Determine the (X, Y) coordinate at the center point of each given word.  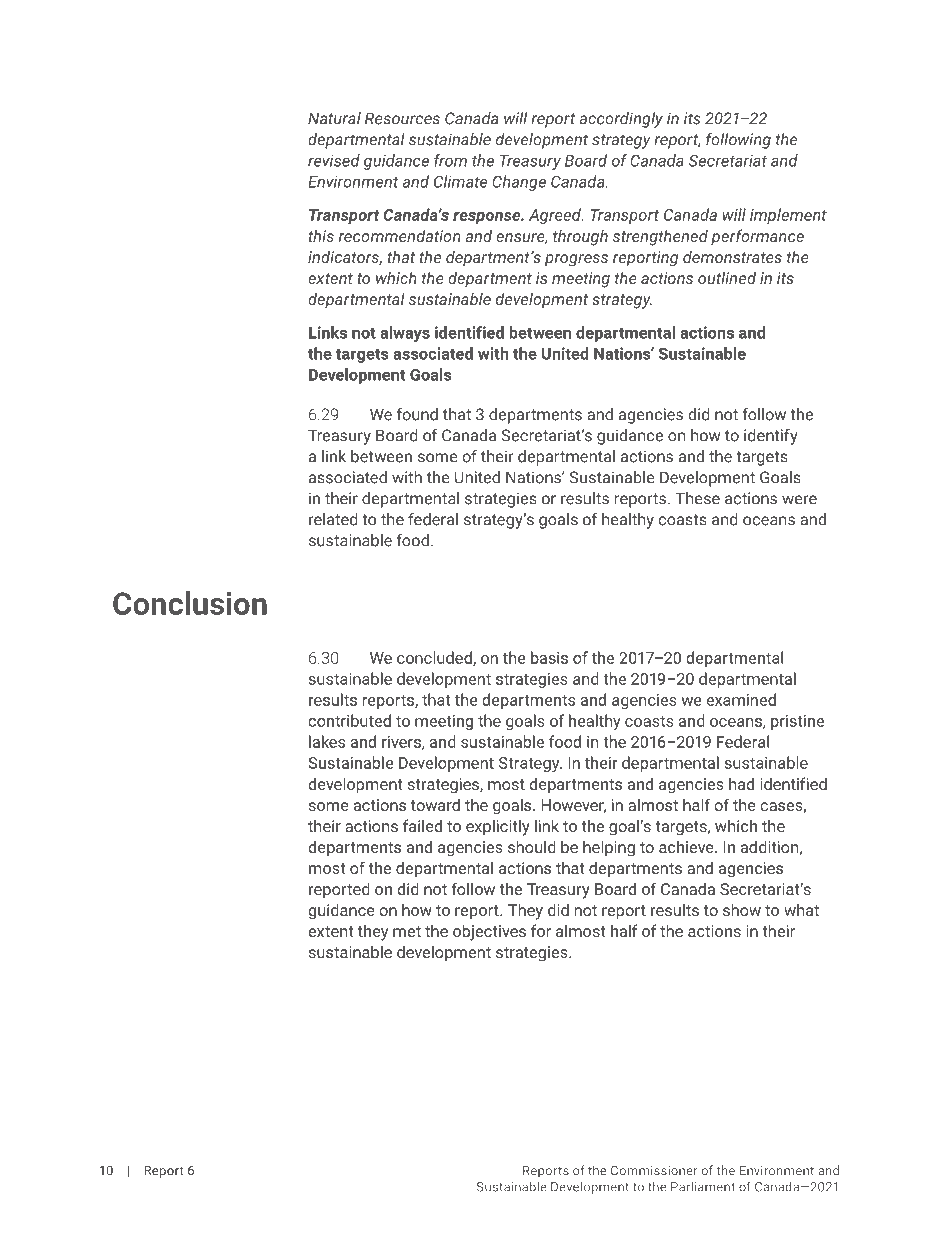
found (417, 414)
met (407, 931)
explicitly (498, 827)
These (697, 498)
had (741, 783)
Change (519, 183)
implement (788, 216)
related (333, 519)
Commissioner (654, 1171)
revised (334, 160)
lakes (327, 741)
